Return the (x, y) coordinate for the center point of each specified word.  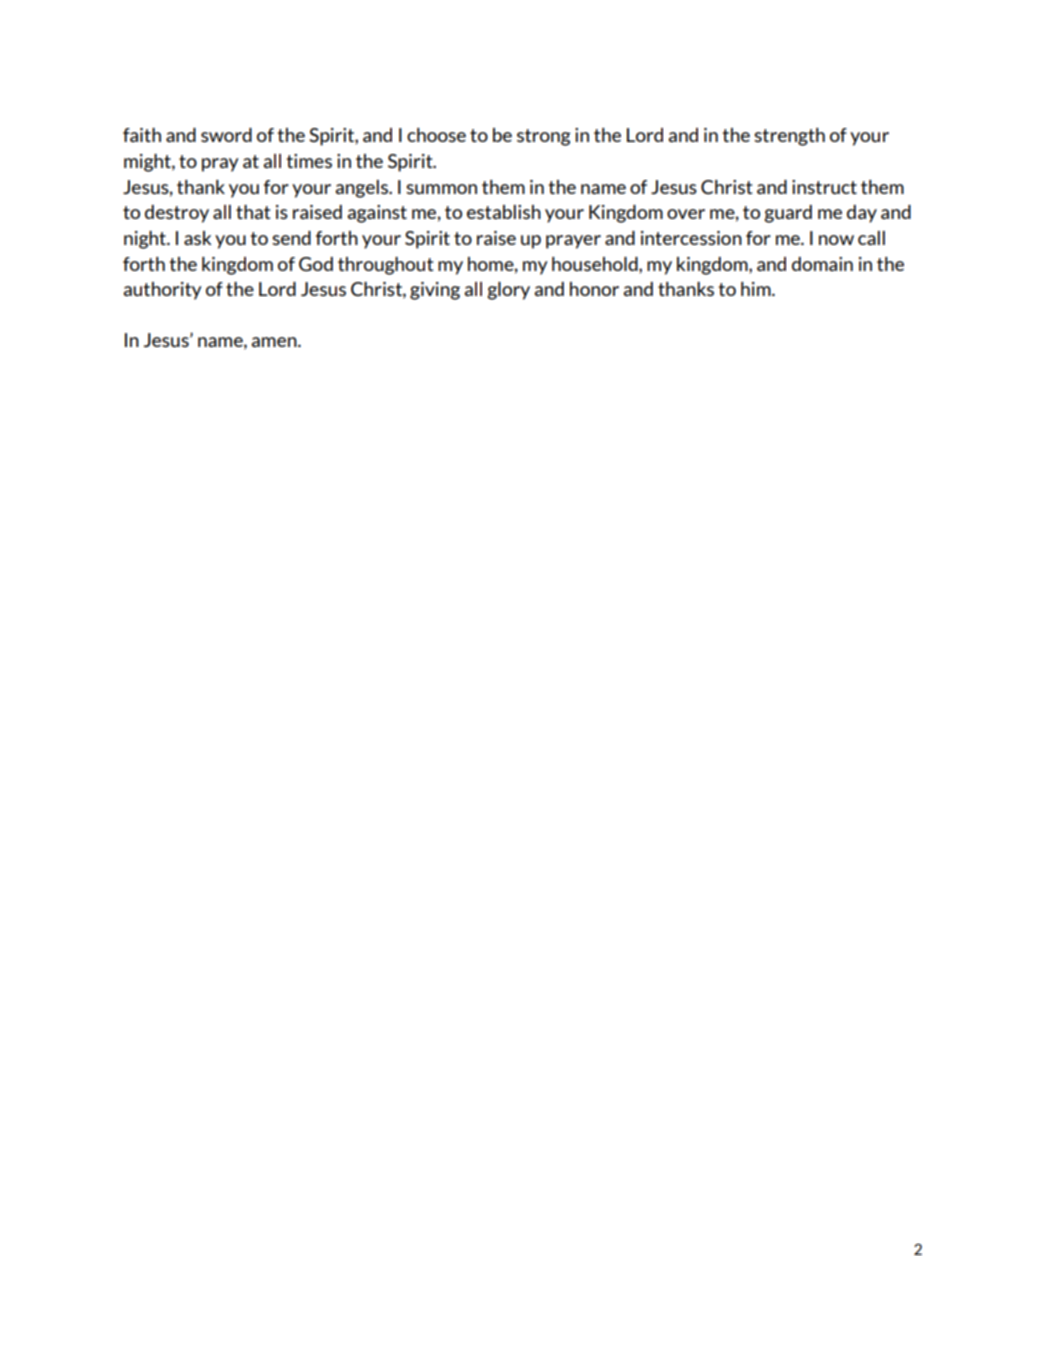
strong (544, 137)
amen (275, 342)
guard (788, 214)
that (253, 212)
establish (504, 212)
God (316, 264)
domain (822, 264)
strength (789, 137)
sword (226, 135)
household (596, 264)
